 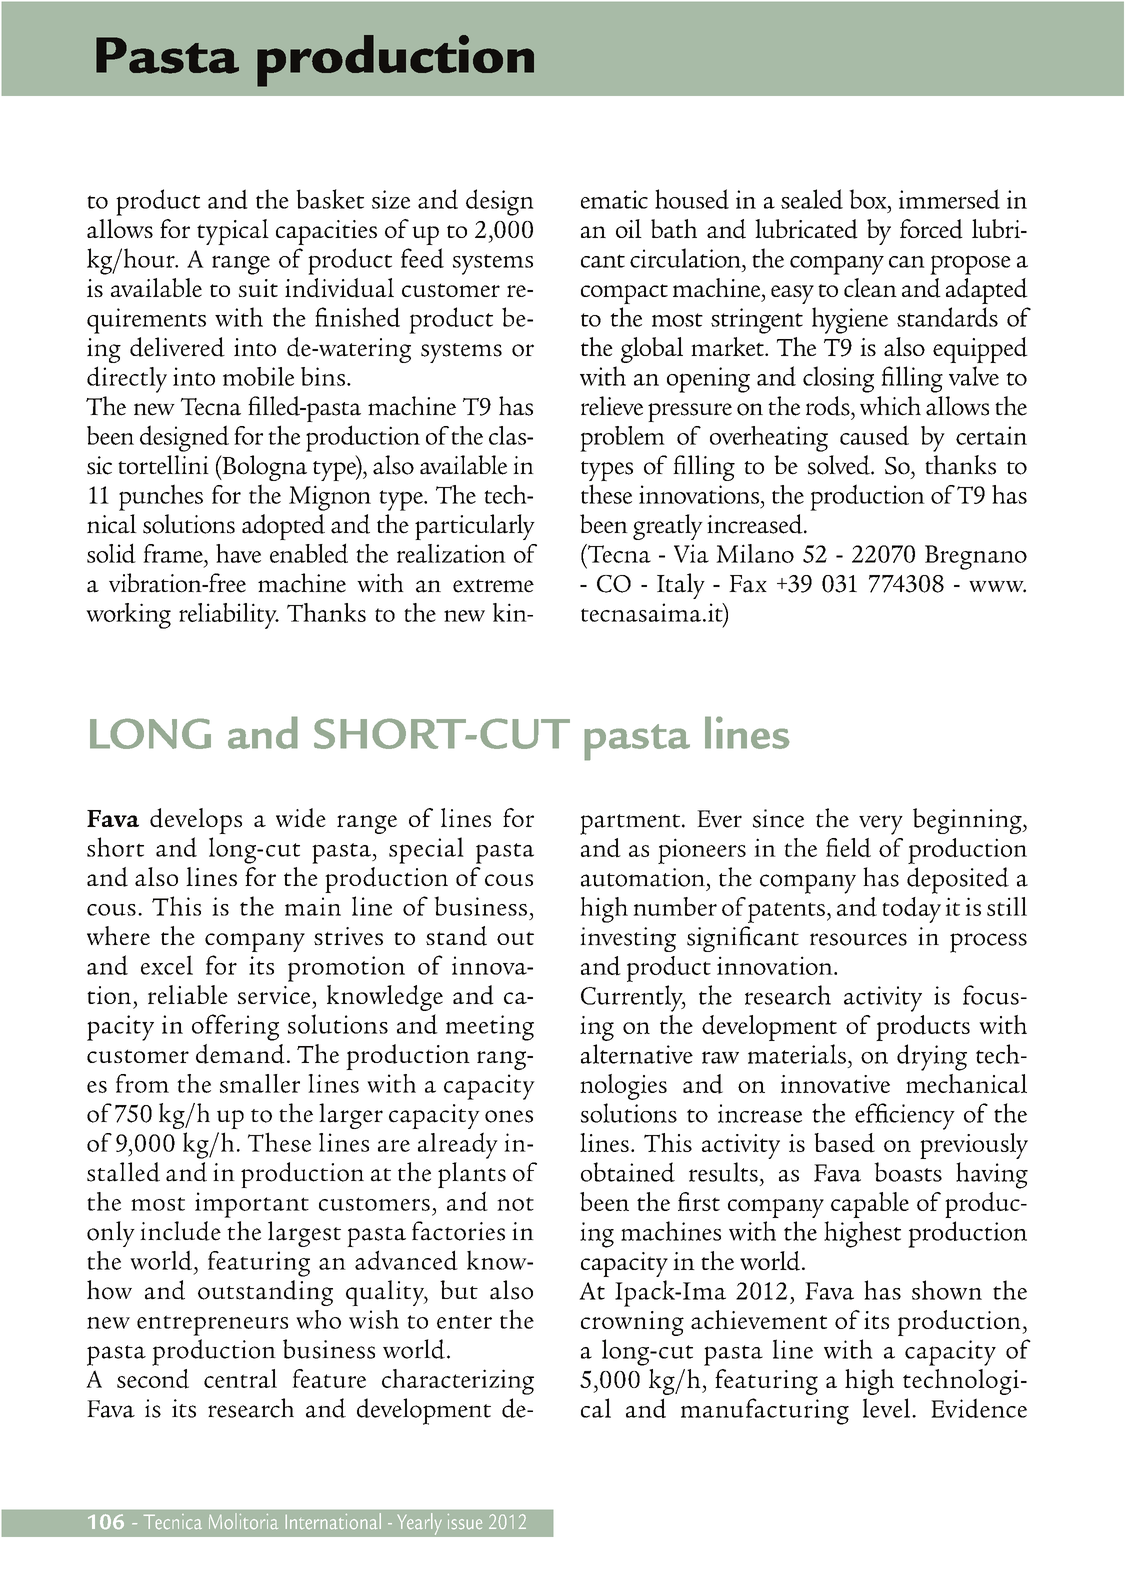 What do you see at coordinates (629, 228) in the document?
I see `oil` at bounding box center [629, 228].
